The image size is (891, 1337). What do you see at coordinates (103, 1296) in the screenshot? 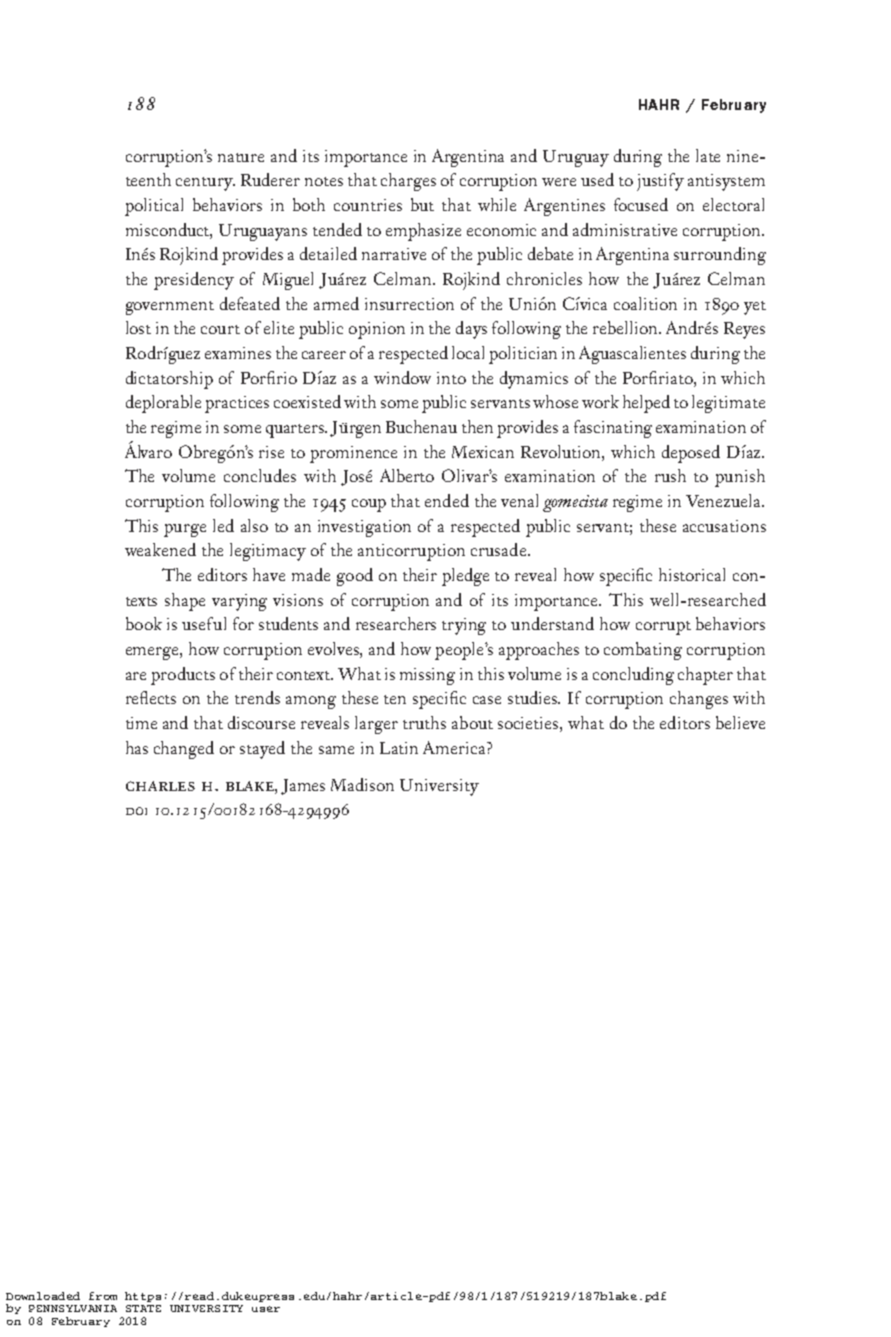
I see `from` at bounding box center [103, 1296].
